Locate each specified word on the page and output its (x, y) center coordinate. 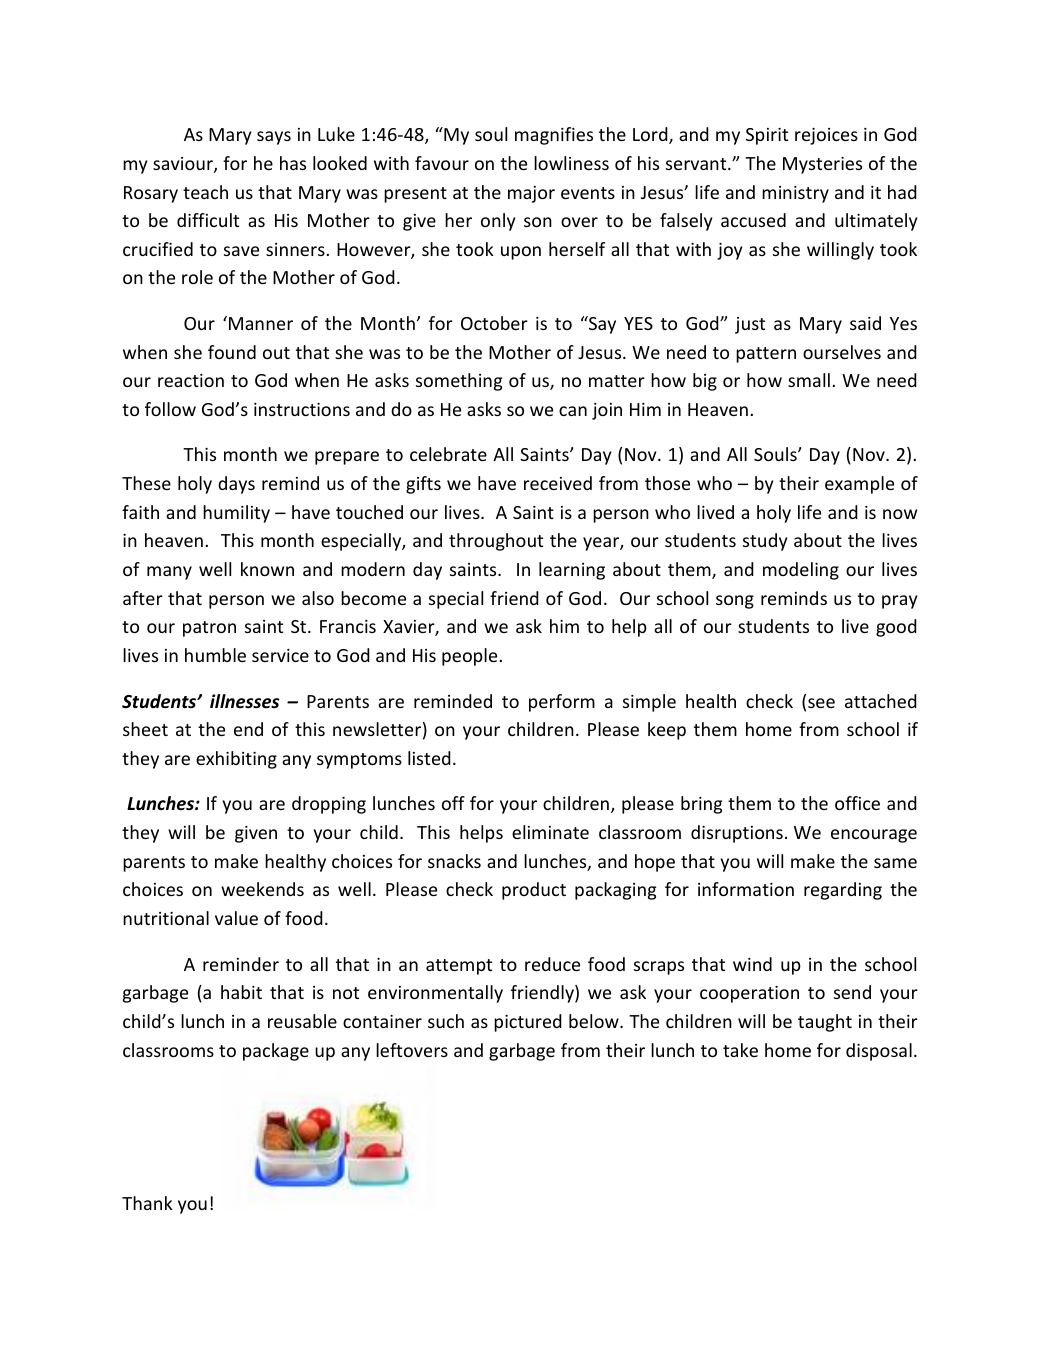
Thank (147, 1203)
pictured (528, 1023)
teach (205, 192)
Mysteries (822, 165)
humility (236, 514)
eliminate (550, 832)
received (558, 483)
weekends (262, 889)
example (859, 485)
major (531, 194)
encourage (874, 836)
